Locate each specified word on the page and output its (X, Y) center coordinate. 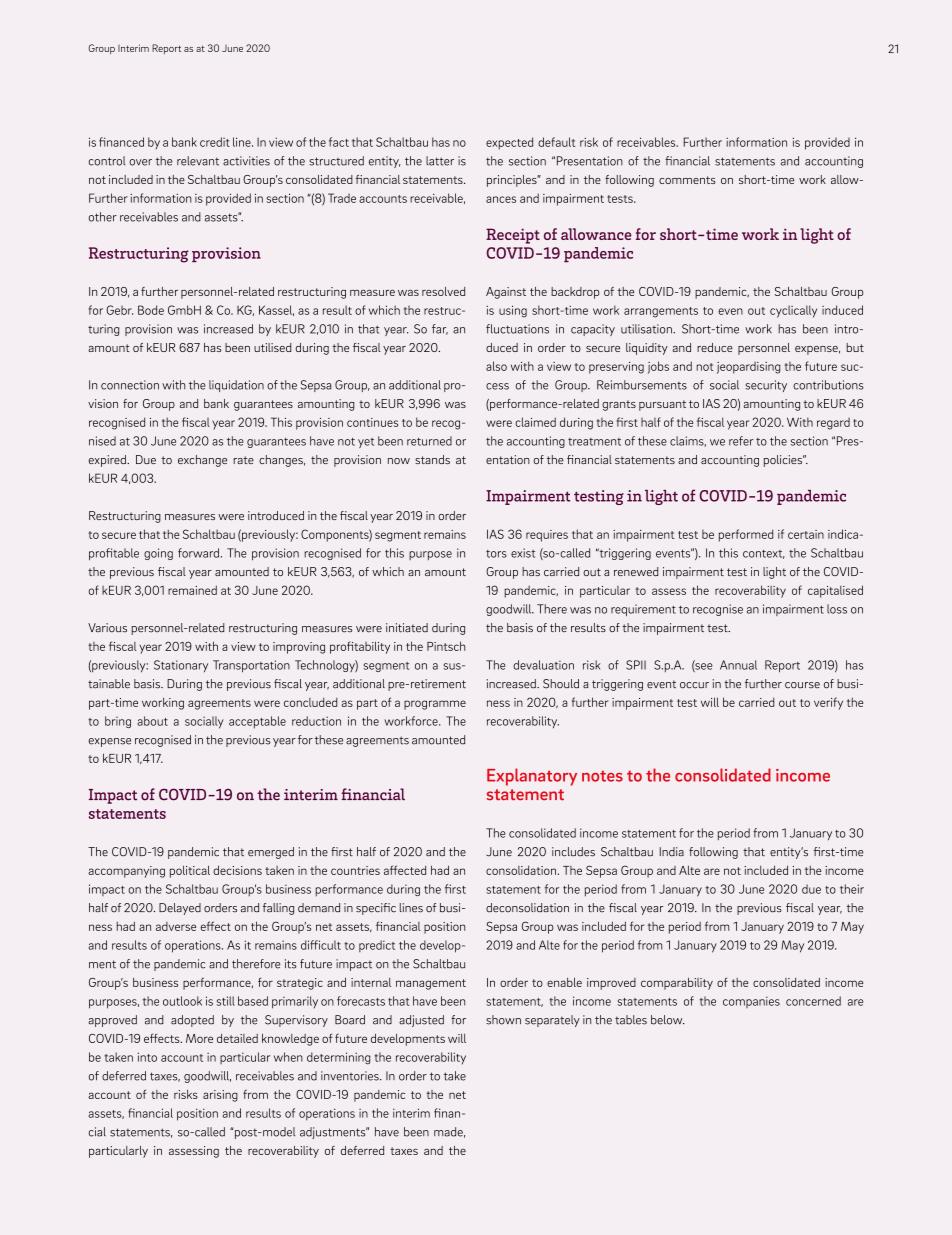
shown (503, 1020)
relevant (198, 161)
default (556, 142)
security (766, 386)
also (496, 366)
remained (192, 590)
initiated (407, 628)
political (190, 871)
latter (440, 161)
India (672, 852)
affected (405, 870)
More (199, 1038)
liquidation (236, 386)
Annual (738, 665)
